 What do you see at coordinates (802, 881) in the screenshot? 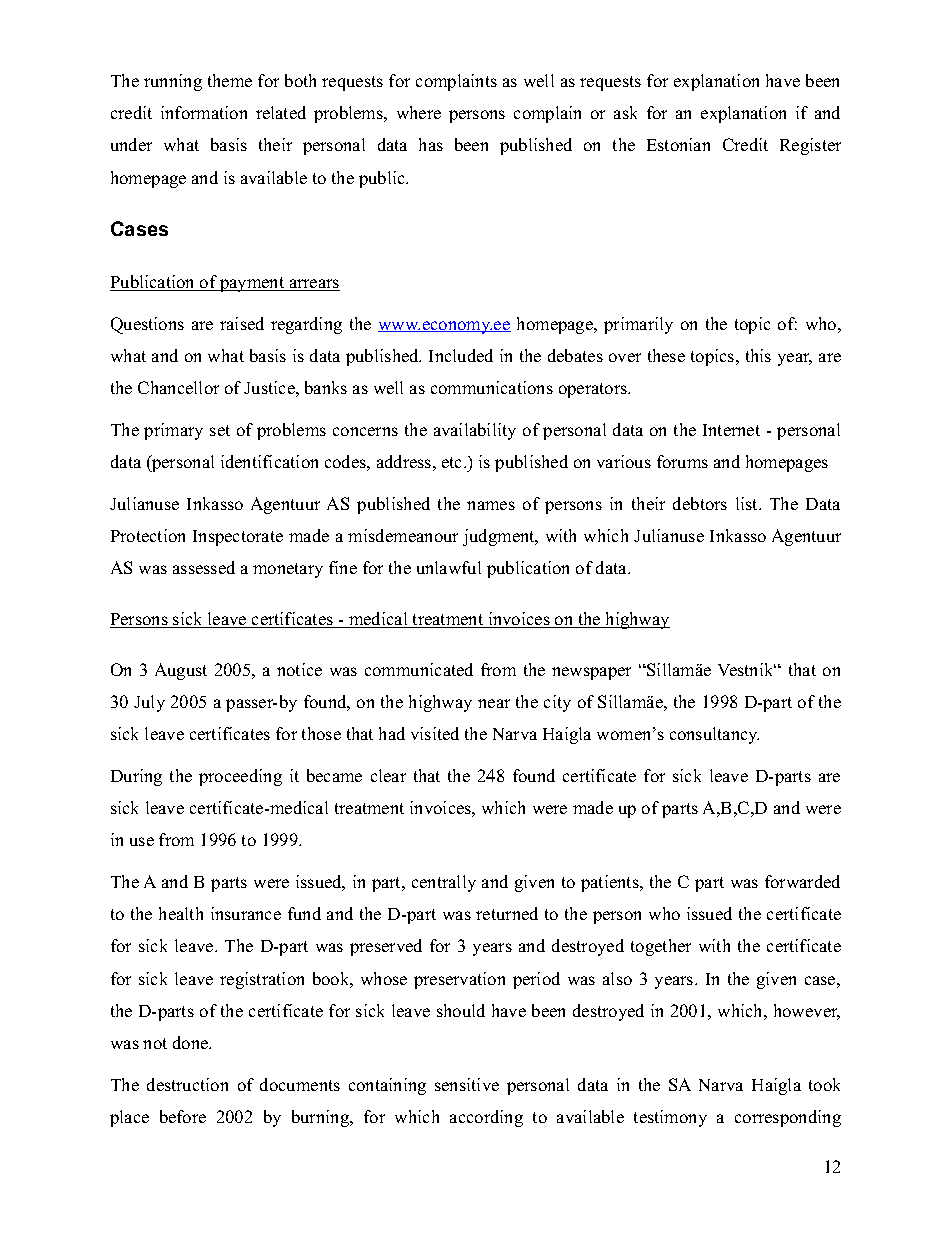
I see `forwarded` at bounding box center [802, 881].
